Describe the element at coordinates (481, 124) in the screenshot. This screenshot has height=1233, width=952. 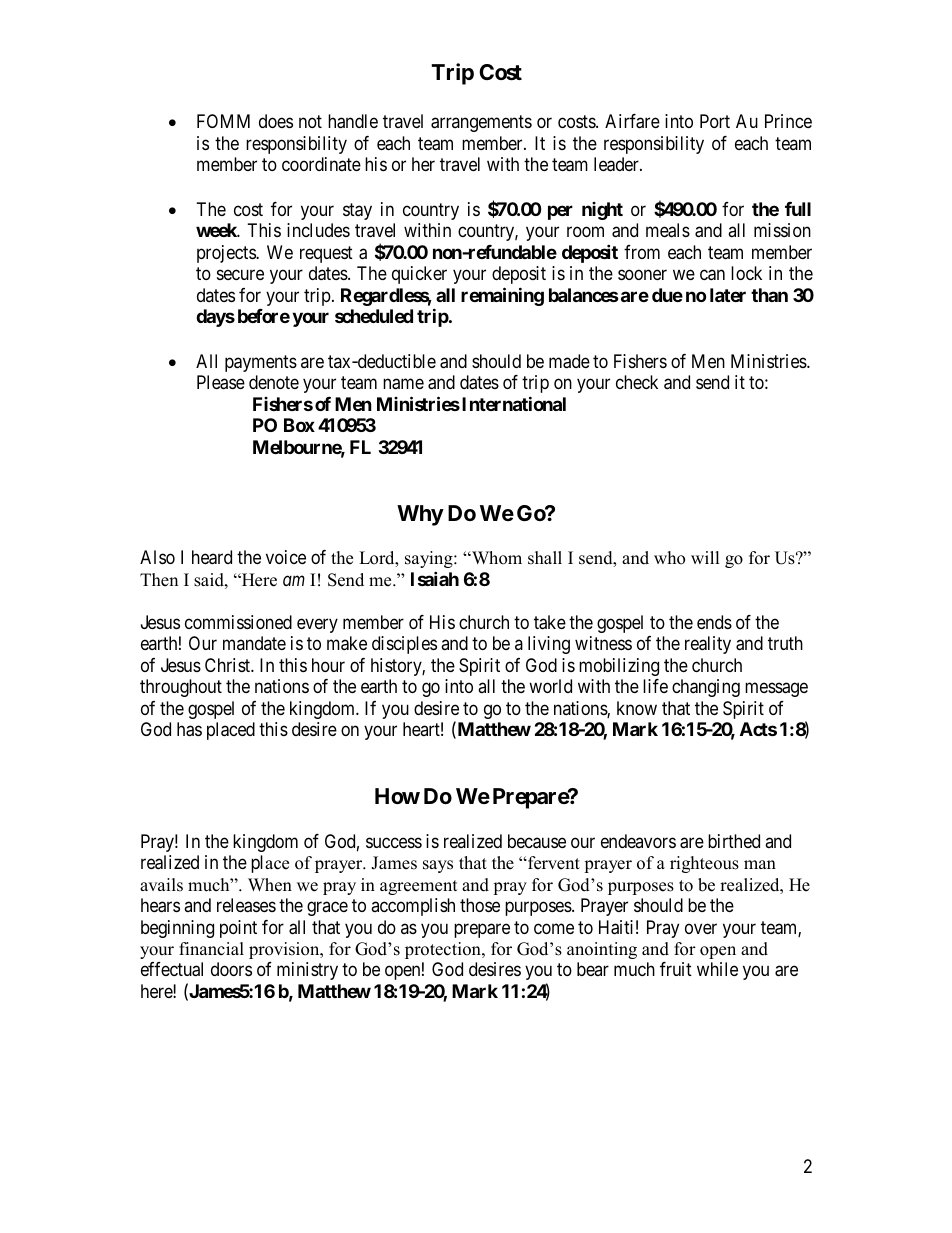
I see `arrangements` at that location.
